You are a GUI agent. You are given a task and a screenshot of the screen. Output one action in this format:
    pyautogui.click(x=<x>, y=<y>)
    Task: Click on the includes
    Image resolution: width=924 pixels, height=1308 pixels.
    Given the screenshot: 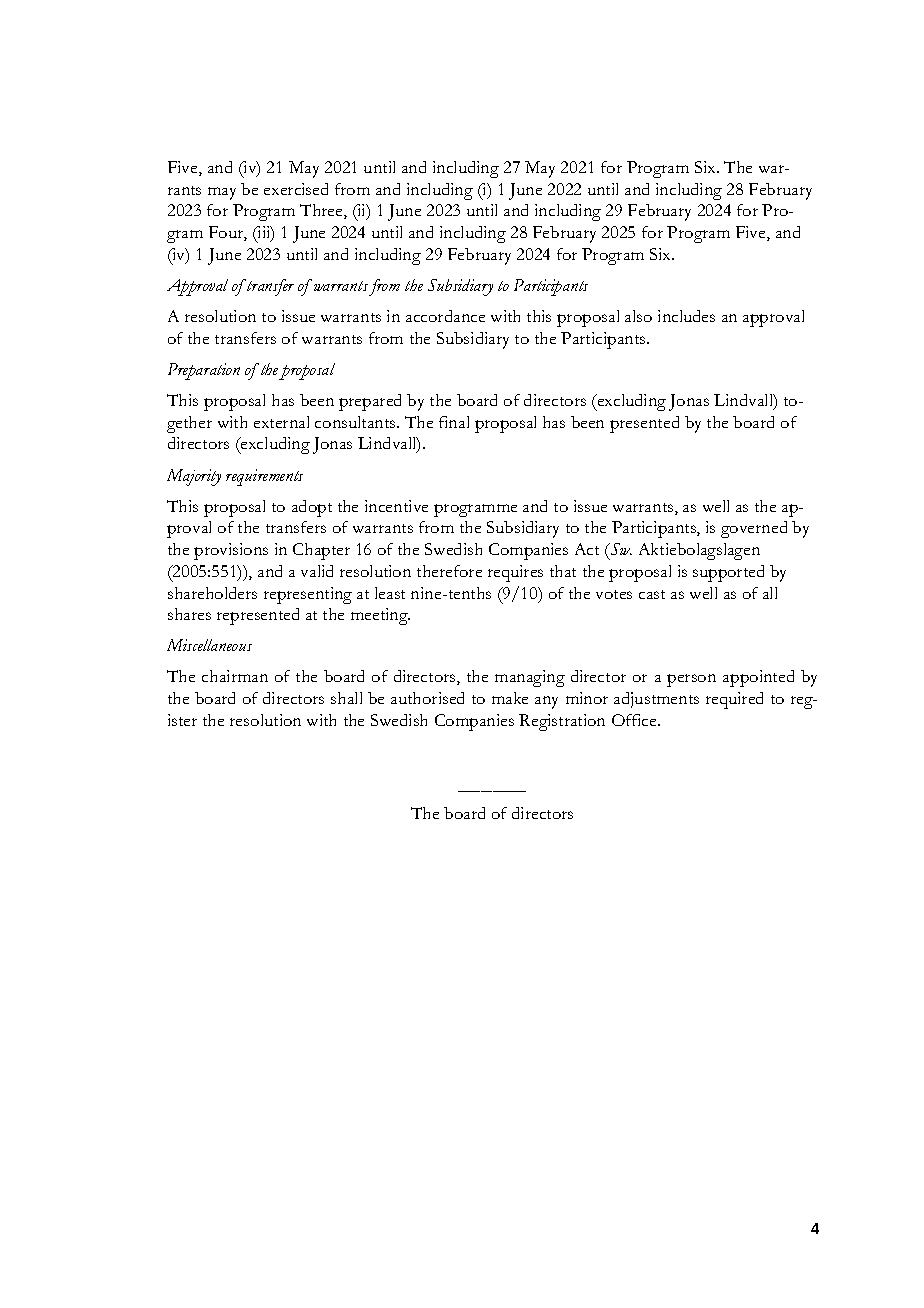 What is the action you would take?
    pyautogui.click(x=686, y=316)
